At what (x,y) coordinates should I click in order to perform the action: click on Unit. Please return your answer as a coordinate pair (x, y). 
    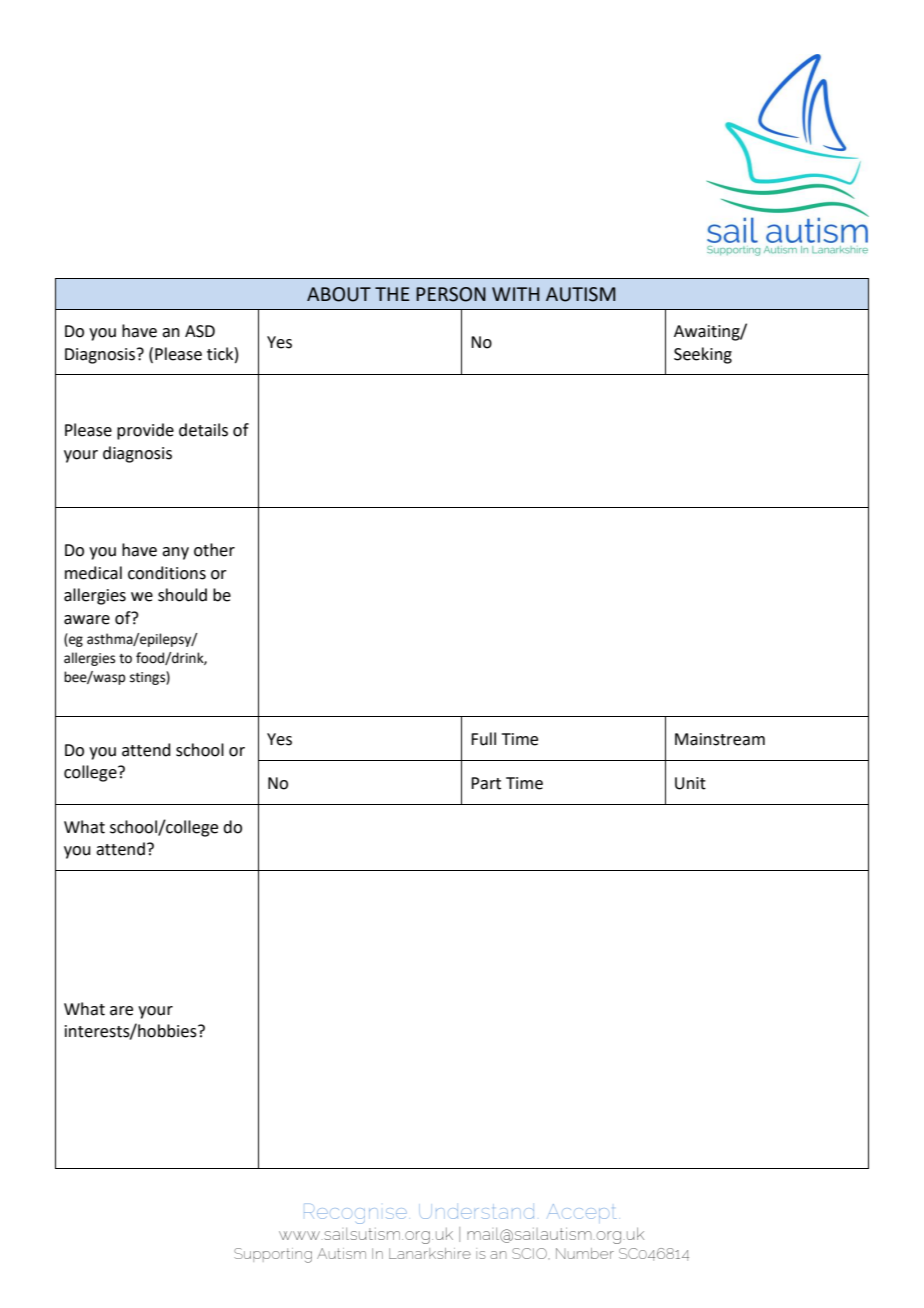
    Looking at the image, I should click on (690, 783).
